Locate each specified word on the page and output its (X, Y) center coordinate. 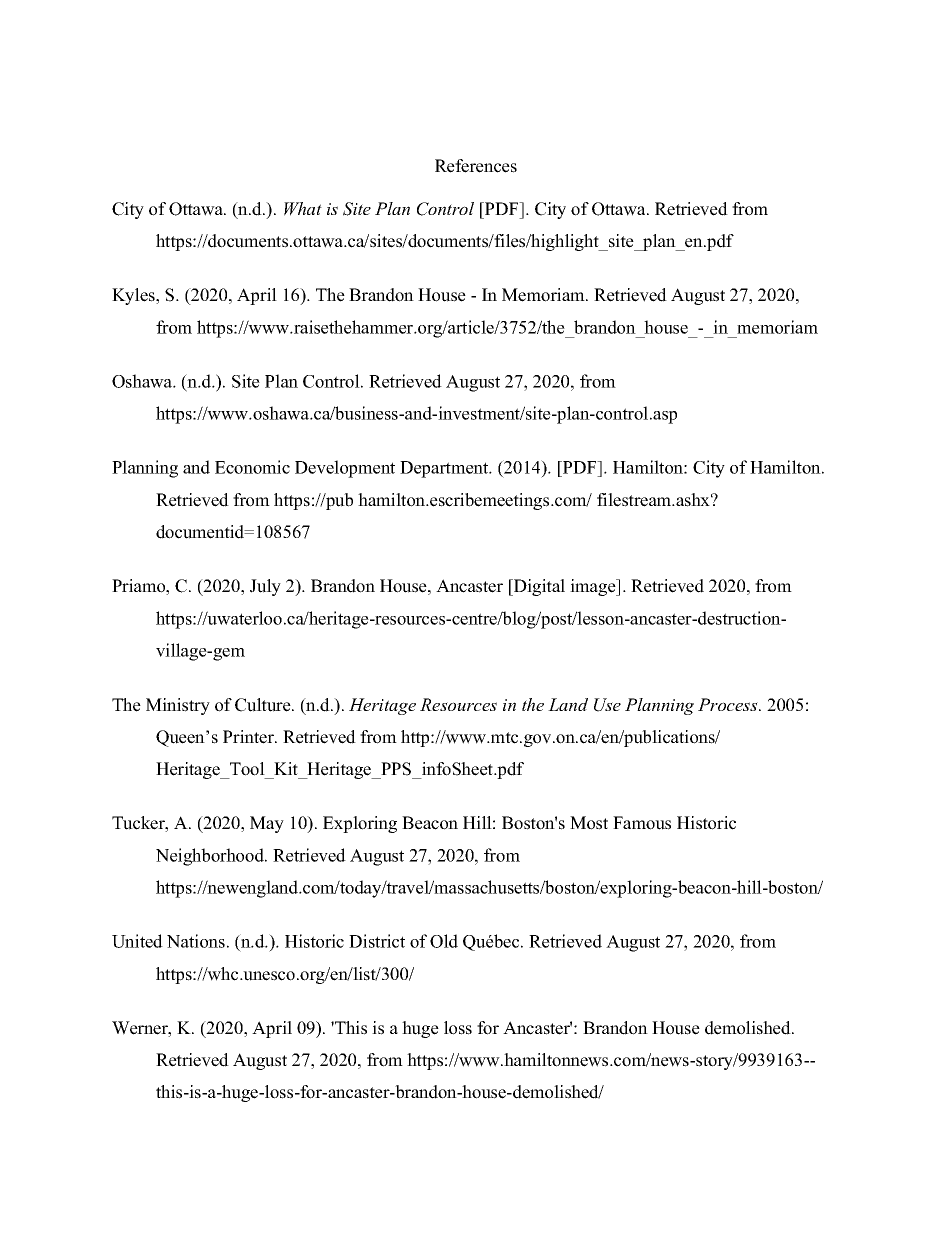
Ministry (178, 706)
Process (729, 704)
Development (345, 469)
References (476, 166)
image (594, 587)
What (303, 209)
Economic (252, 467)
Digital (538, 587)
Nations (196, 941)
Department (445, 469)
